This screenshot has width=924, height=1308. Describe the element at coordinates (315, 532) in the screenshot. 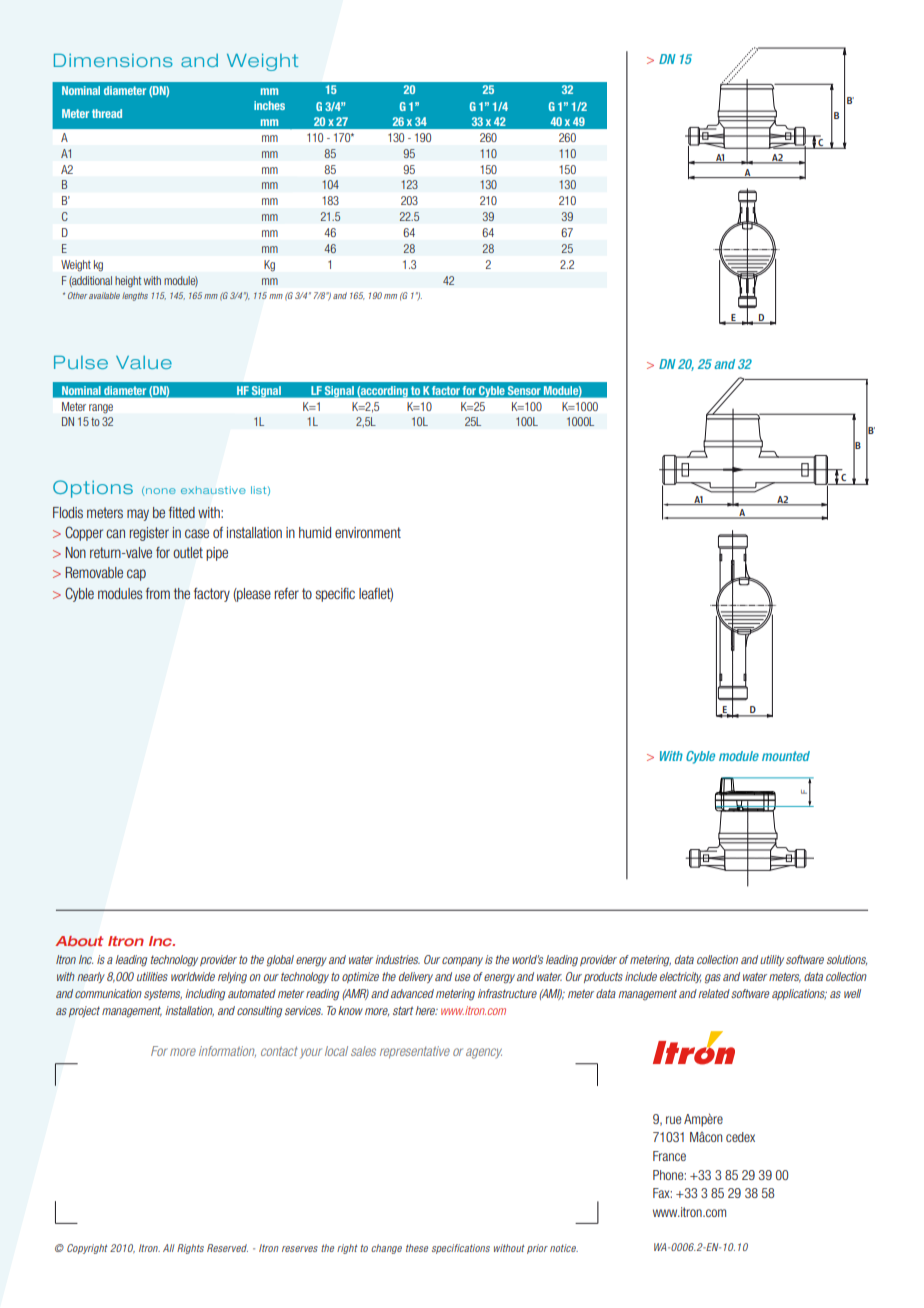

I see `humid` at that location.
